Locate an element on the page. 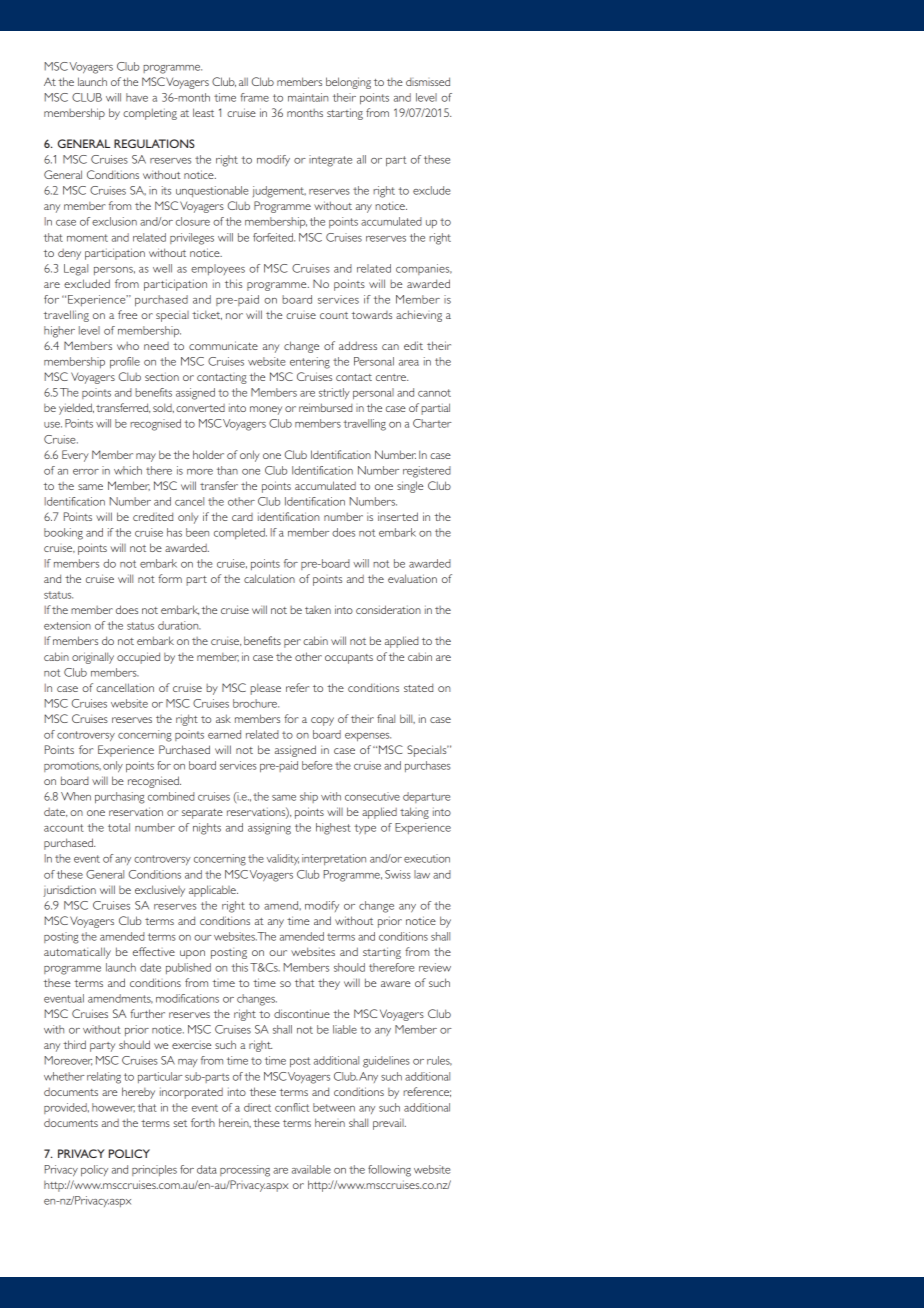 Image resolution: width=924 pixels, height=1308 pixels. error is located at coordinates (86, 472).
